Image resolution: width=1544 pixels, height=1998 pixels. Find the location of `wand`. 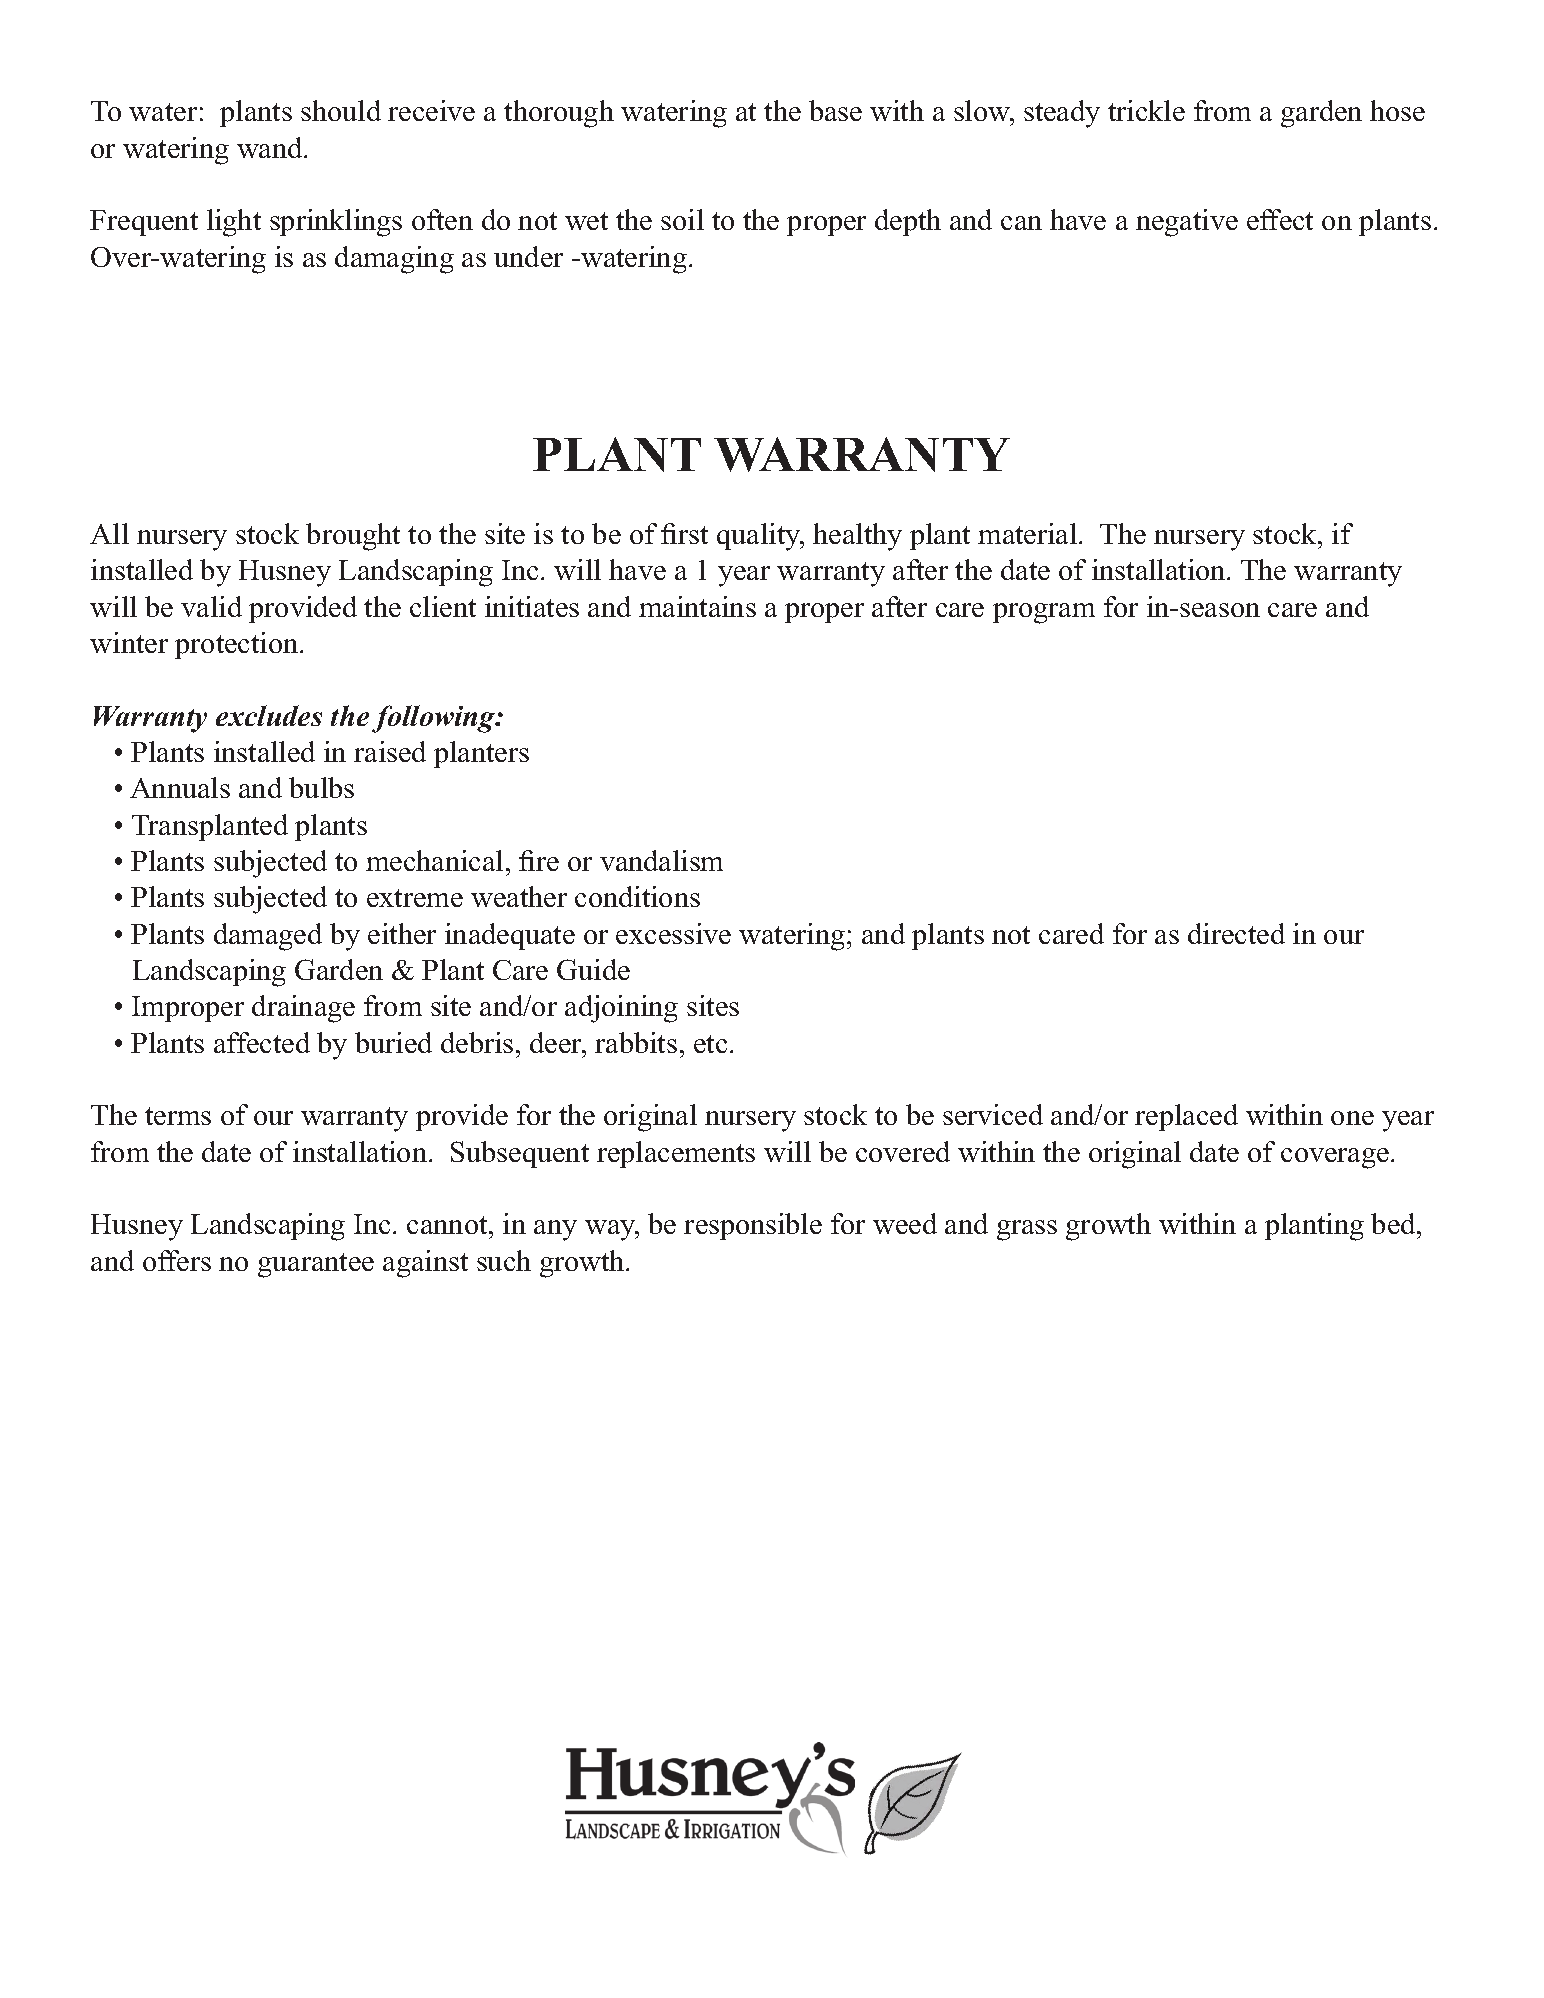

wand is located at coordinates (271, 147).
